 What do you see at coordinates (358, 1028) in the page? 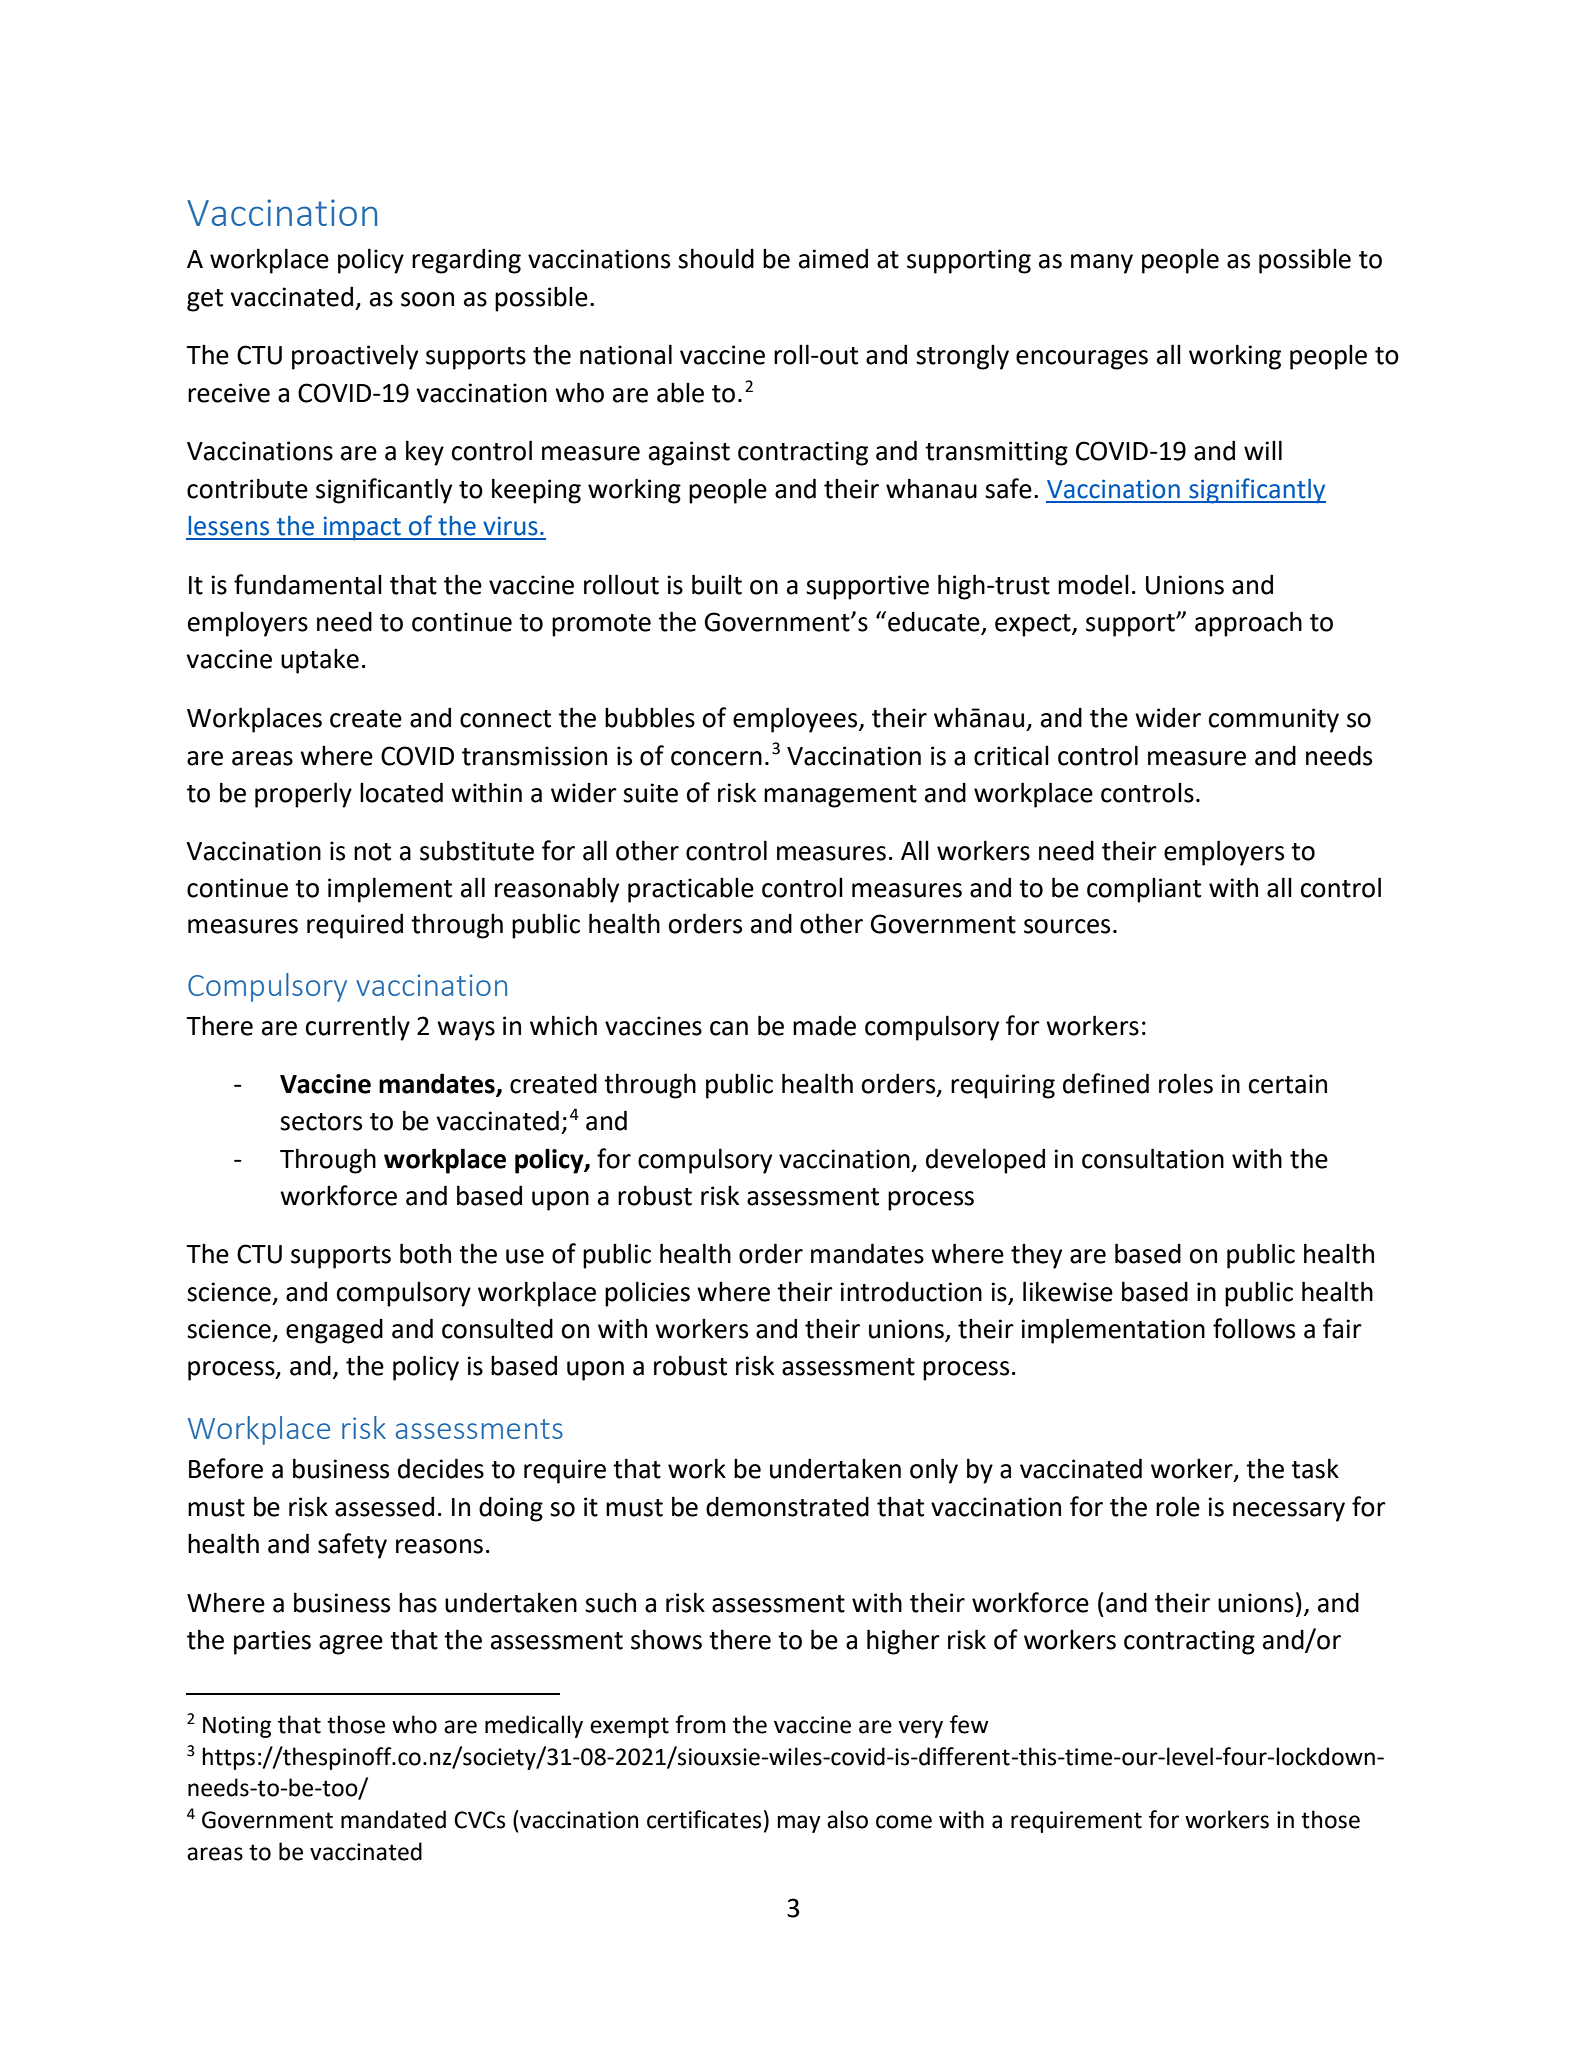
I see `currently` at bounding box center [358, 1028].
